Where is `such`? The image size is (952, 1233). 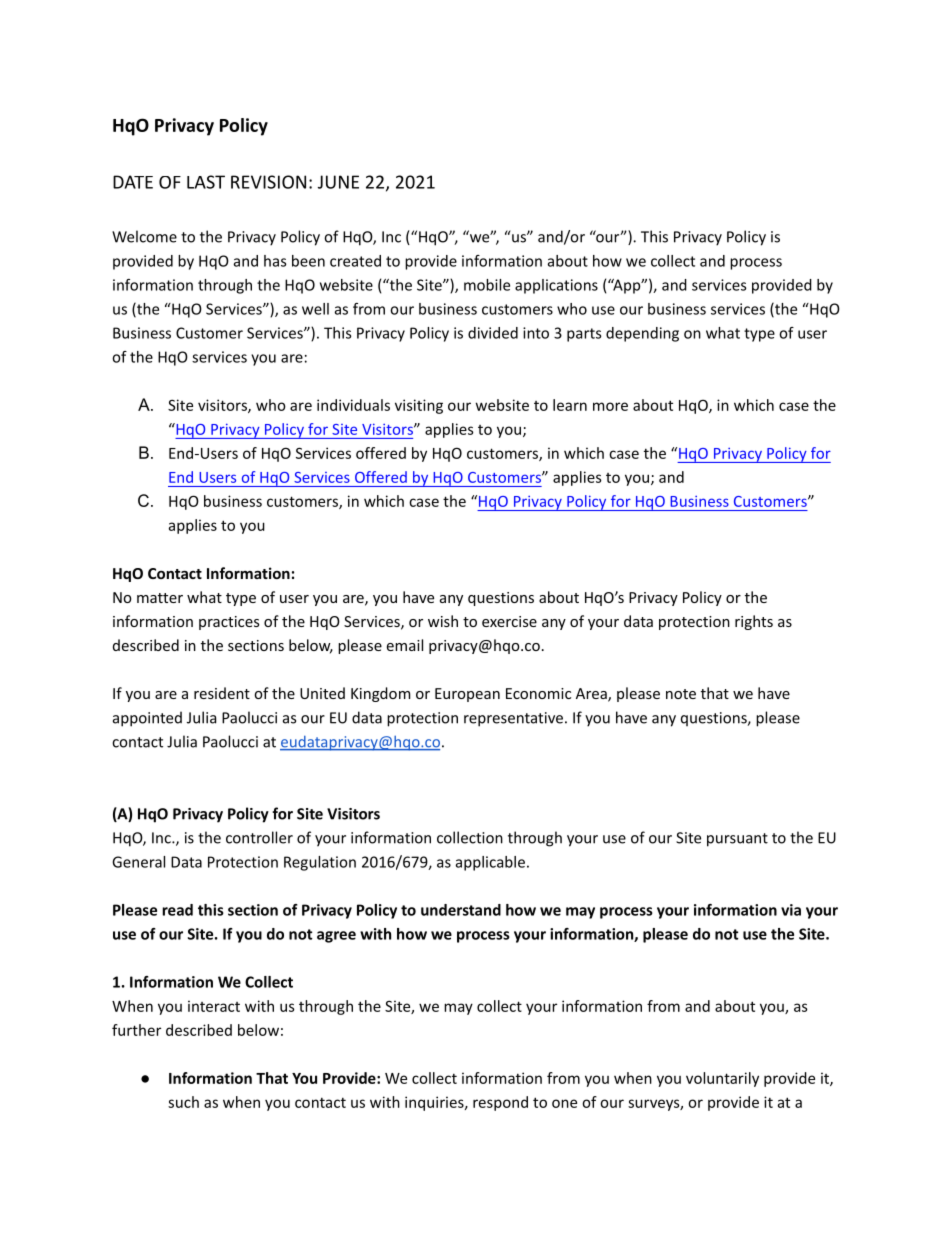 such is located at coordinates (183, 1102).
